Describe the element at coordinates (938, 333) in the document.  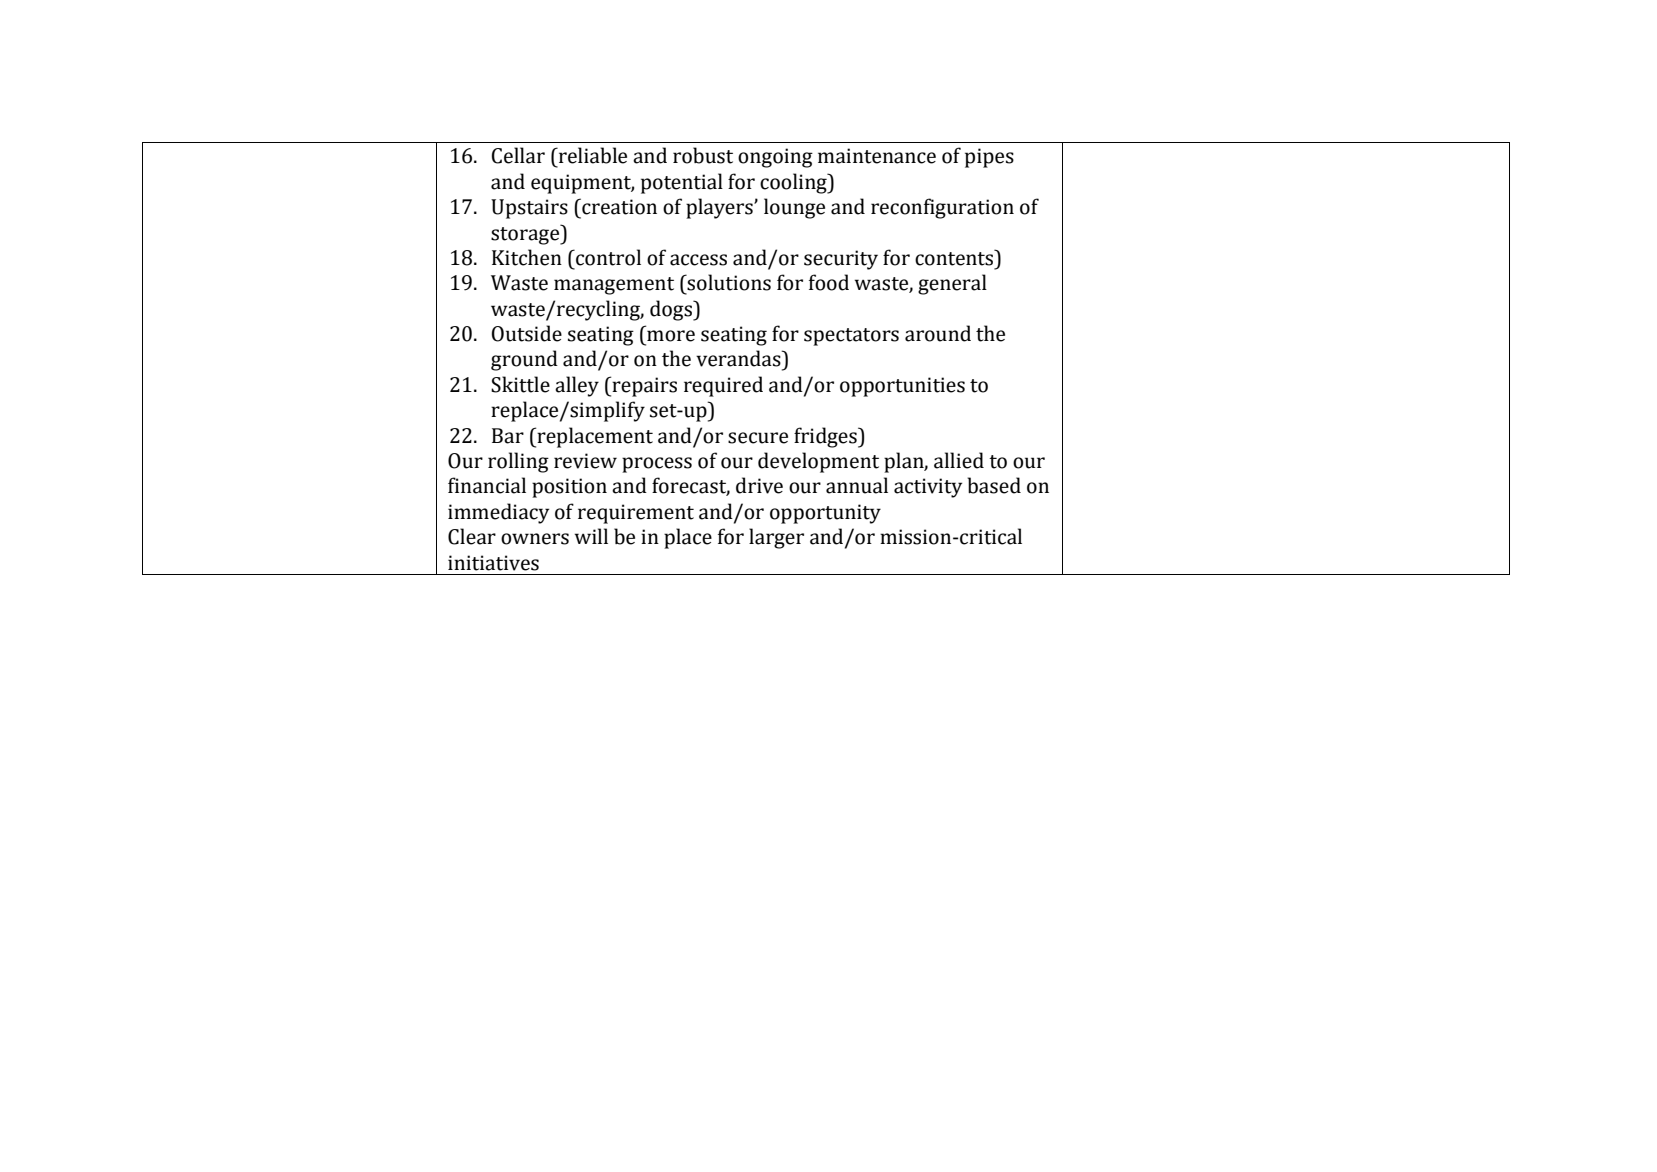
I see `around` at that location.
